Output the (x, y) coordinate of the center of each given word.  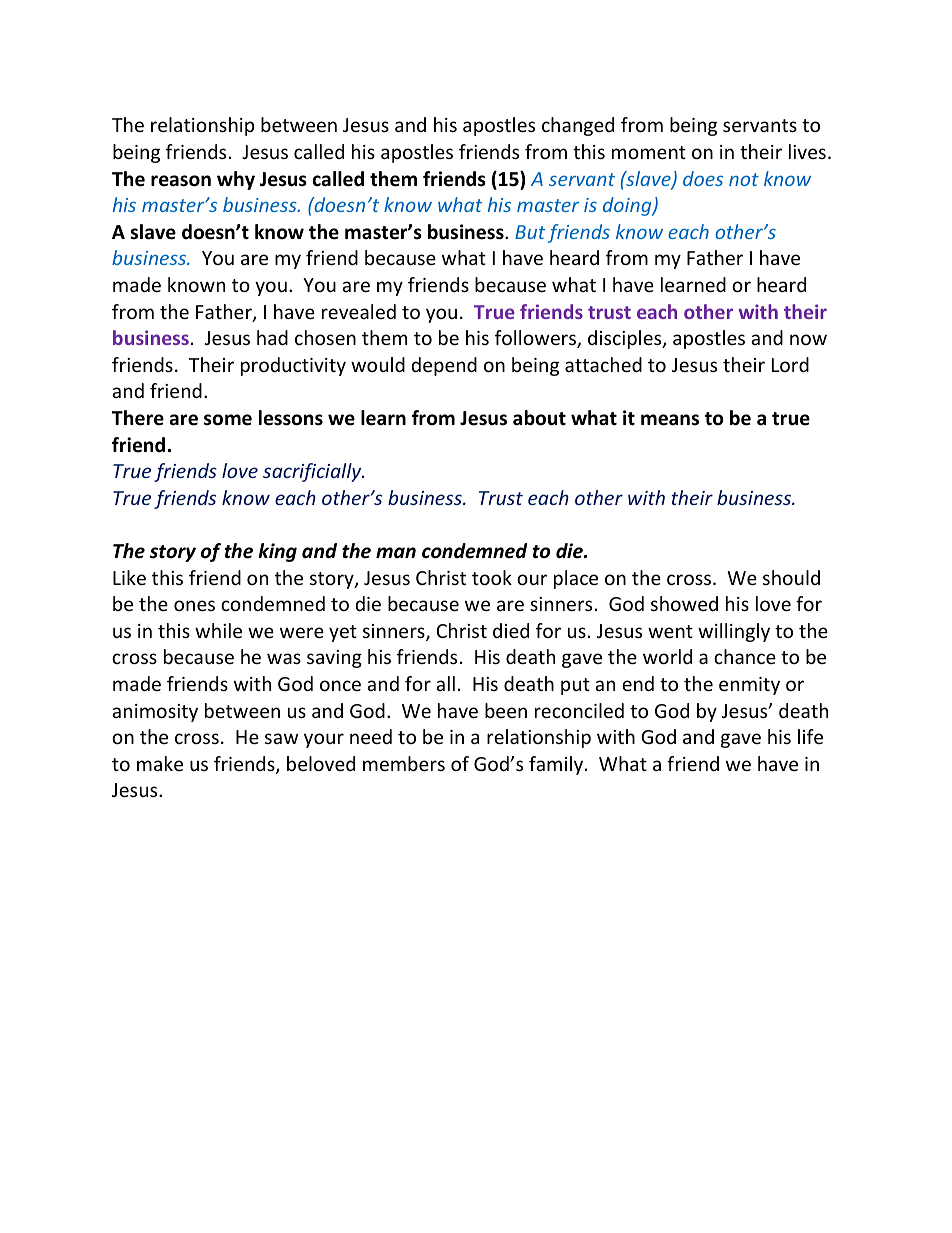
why (236, 180)
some (228, 420)
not (744, 179)
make (160, 763)
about (539, 418)
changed (578, 126)
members (404, 763)
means (670, 420)
